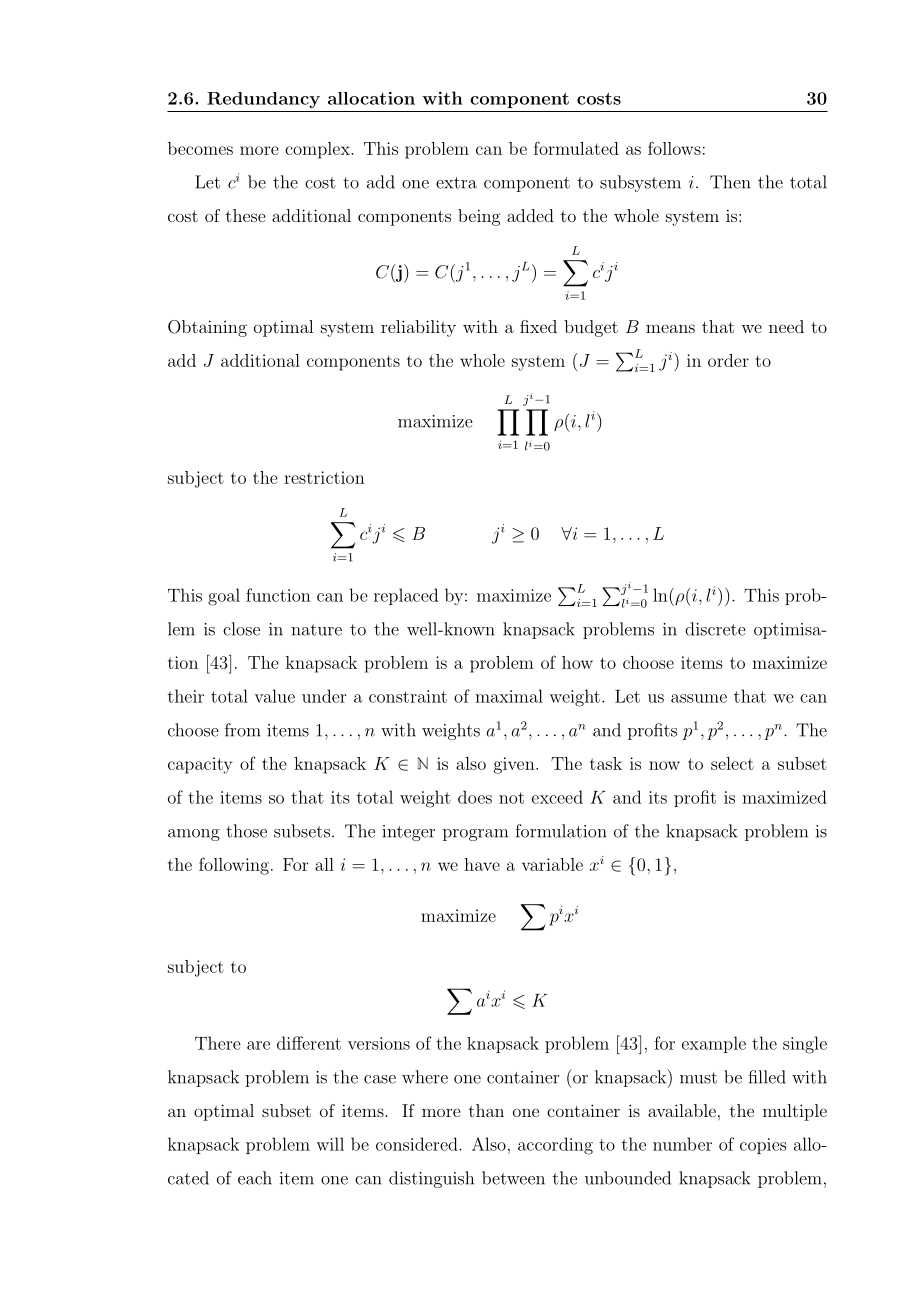  What do you see at coordinates (234, 866) in the screenshot?
I see `following` at bounding box center [234, 866].
